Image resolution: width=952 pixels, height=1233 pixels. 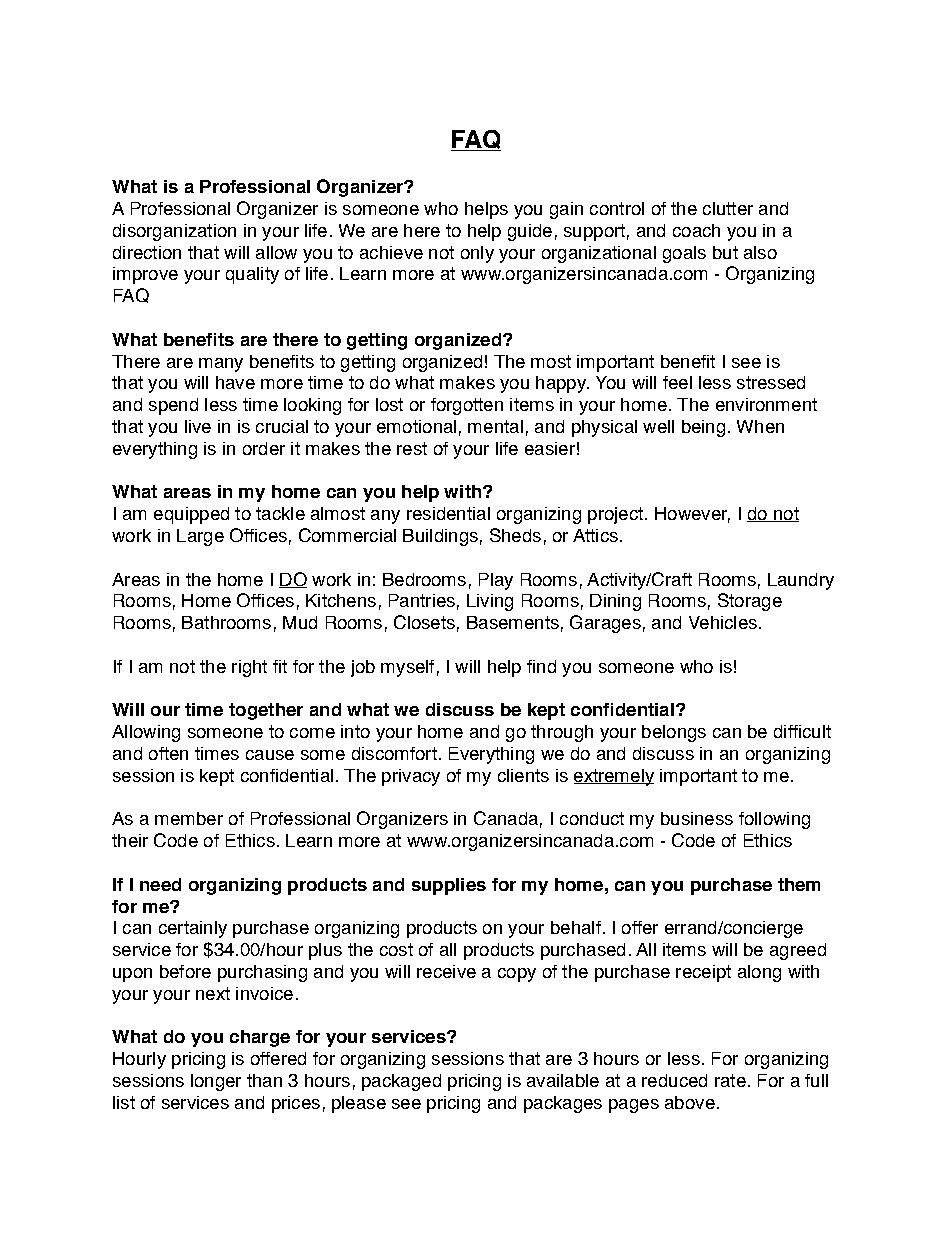 I want to click on being, so click(x=703, y=428).
